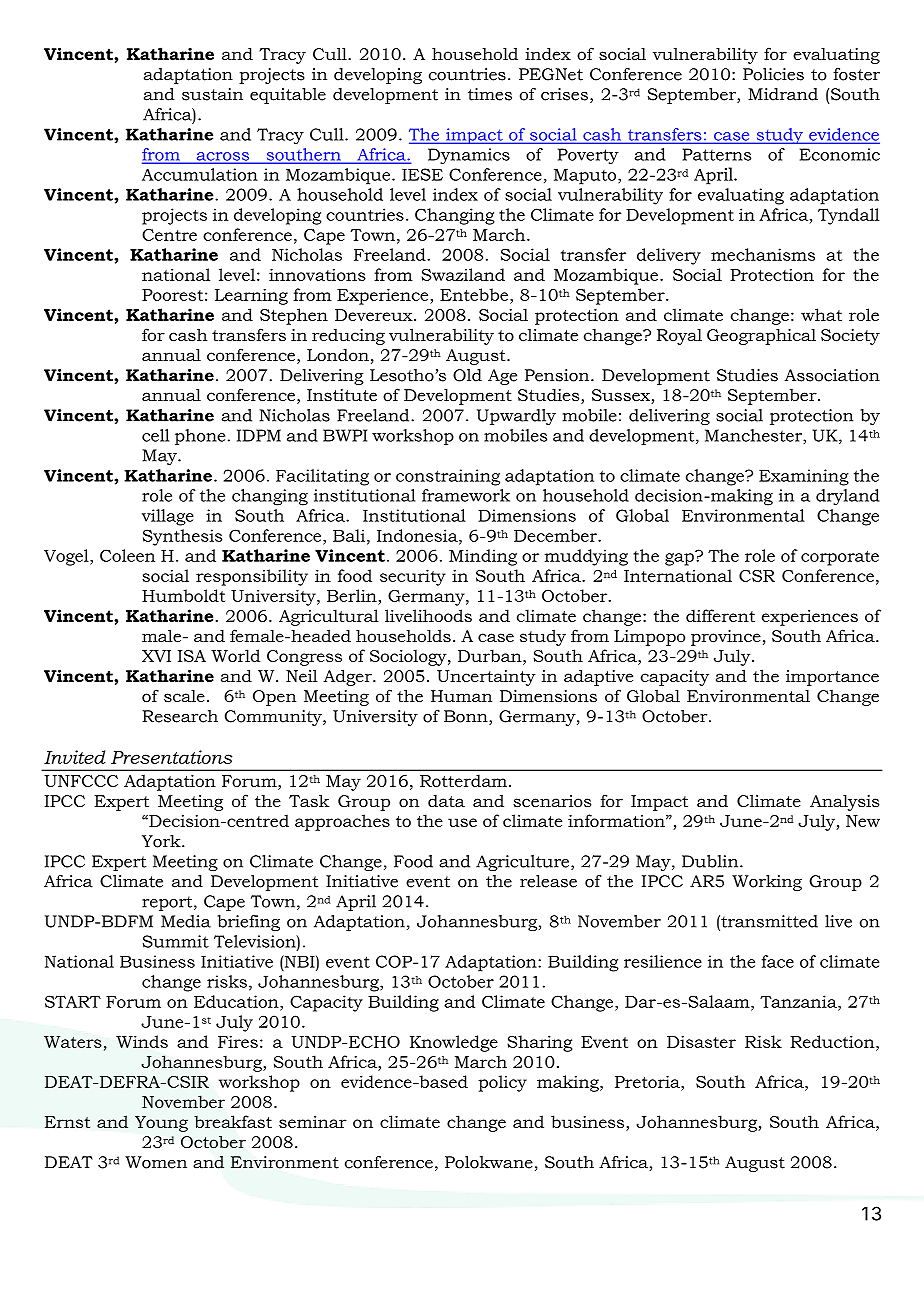  I want to click on security, so click(413, 577).
